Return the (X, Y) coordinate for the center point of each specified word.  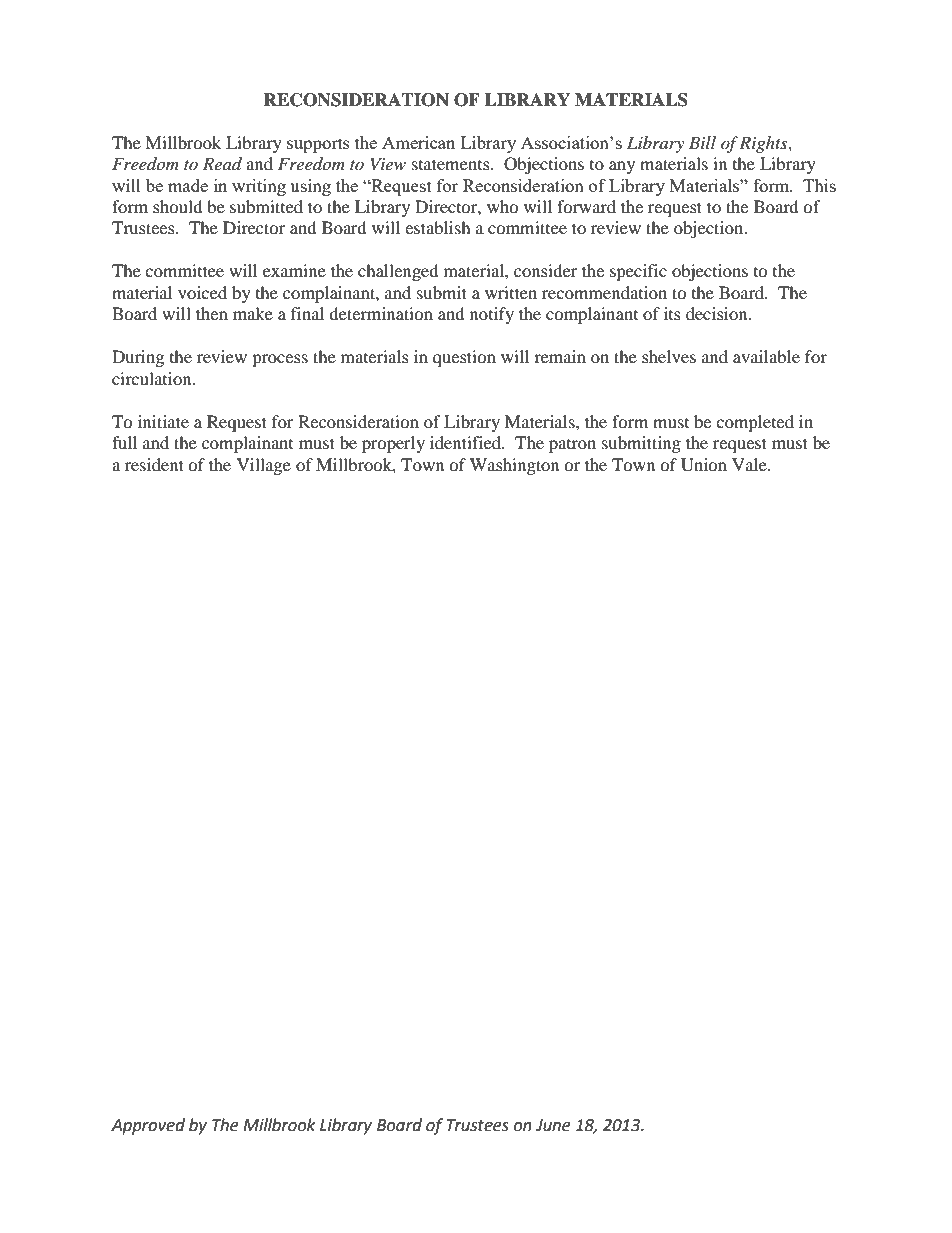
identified (467, 442)
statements (452, 164)
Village (264, 466)
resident (154, 464)
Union (704, 465)
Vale (750, 464)
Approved (148, 1126)
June (553, 1125)
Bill (702, 142)
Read (222, 163)
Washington (514, 466)
